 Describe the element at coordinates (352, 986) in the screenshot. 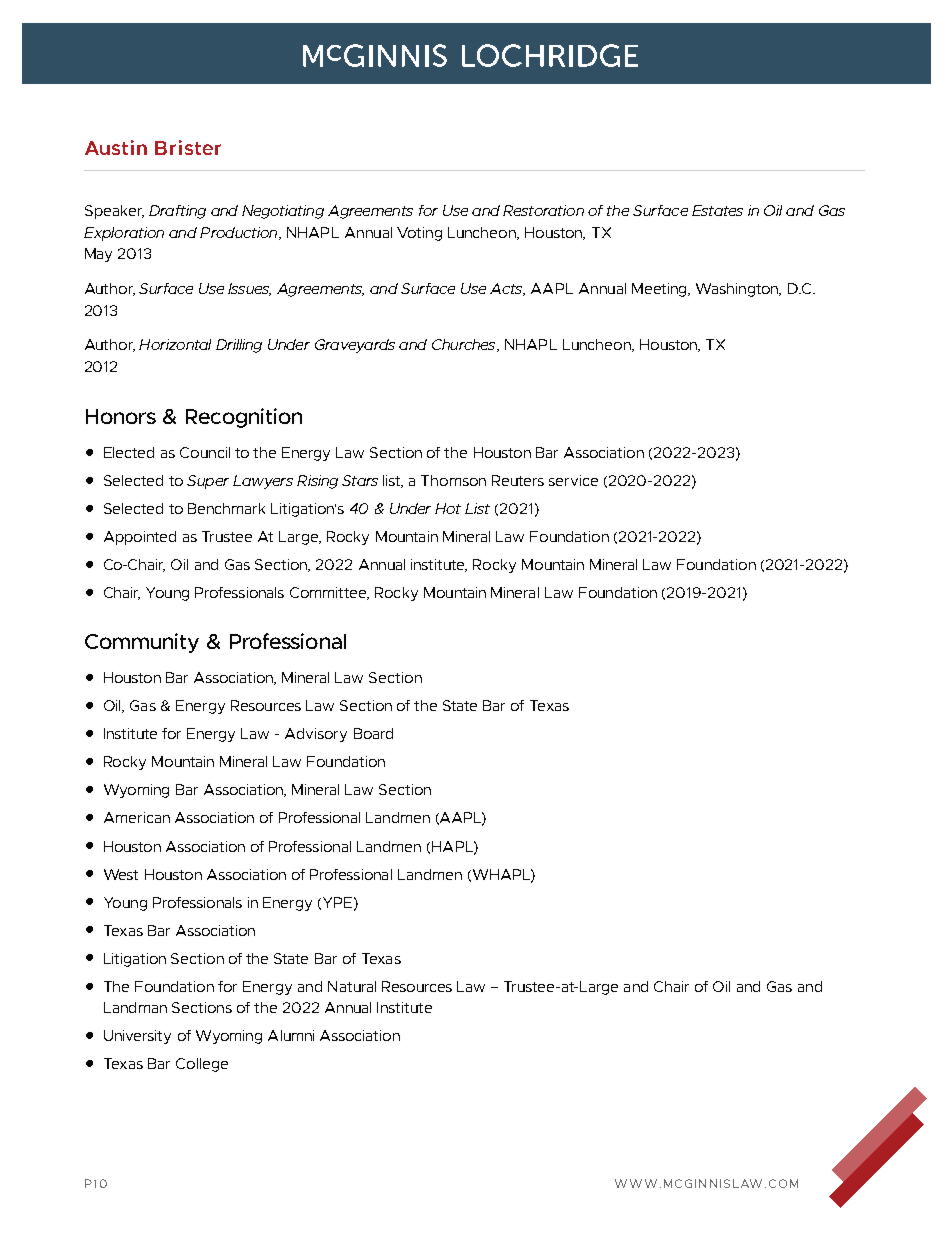

I see `Natural` at that location.
